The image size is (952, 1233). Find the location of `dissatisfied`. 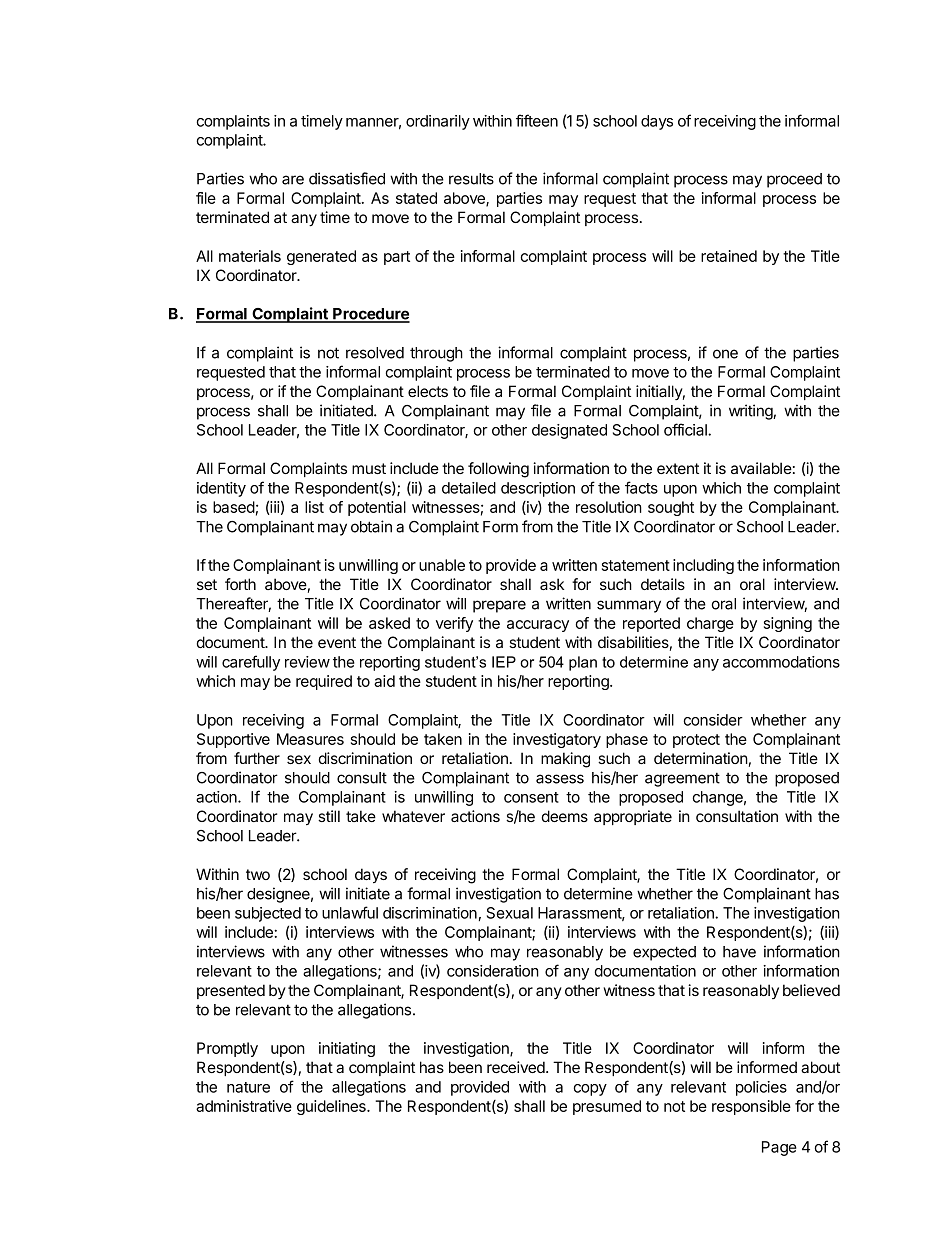

dissatisfied is located at coordinates (347, 178).
